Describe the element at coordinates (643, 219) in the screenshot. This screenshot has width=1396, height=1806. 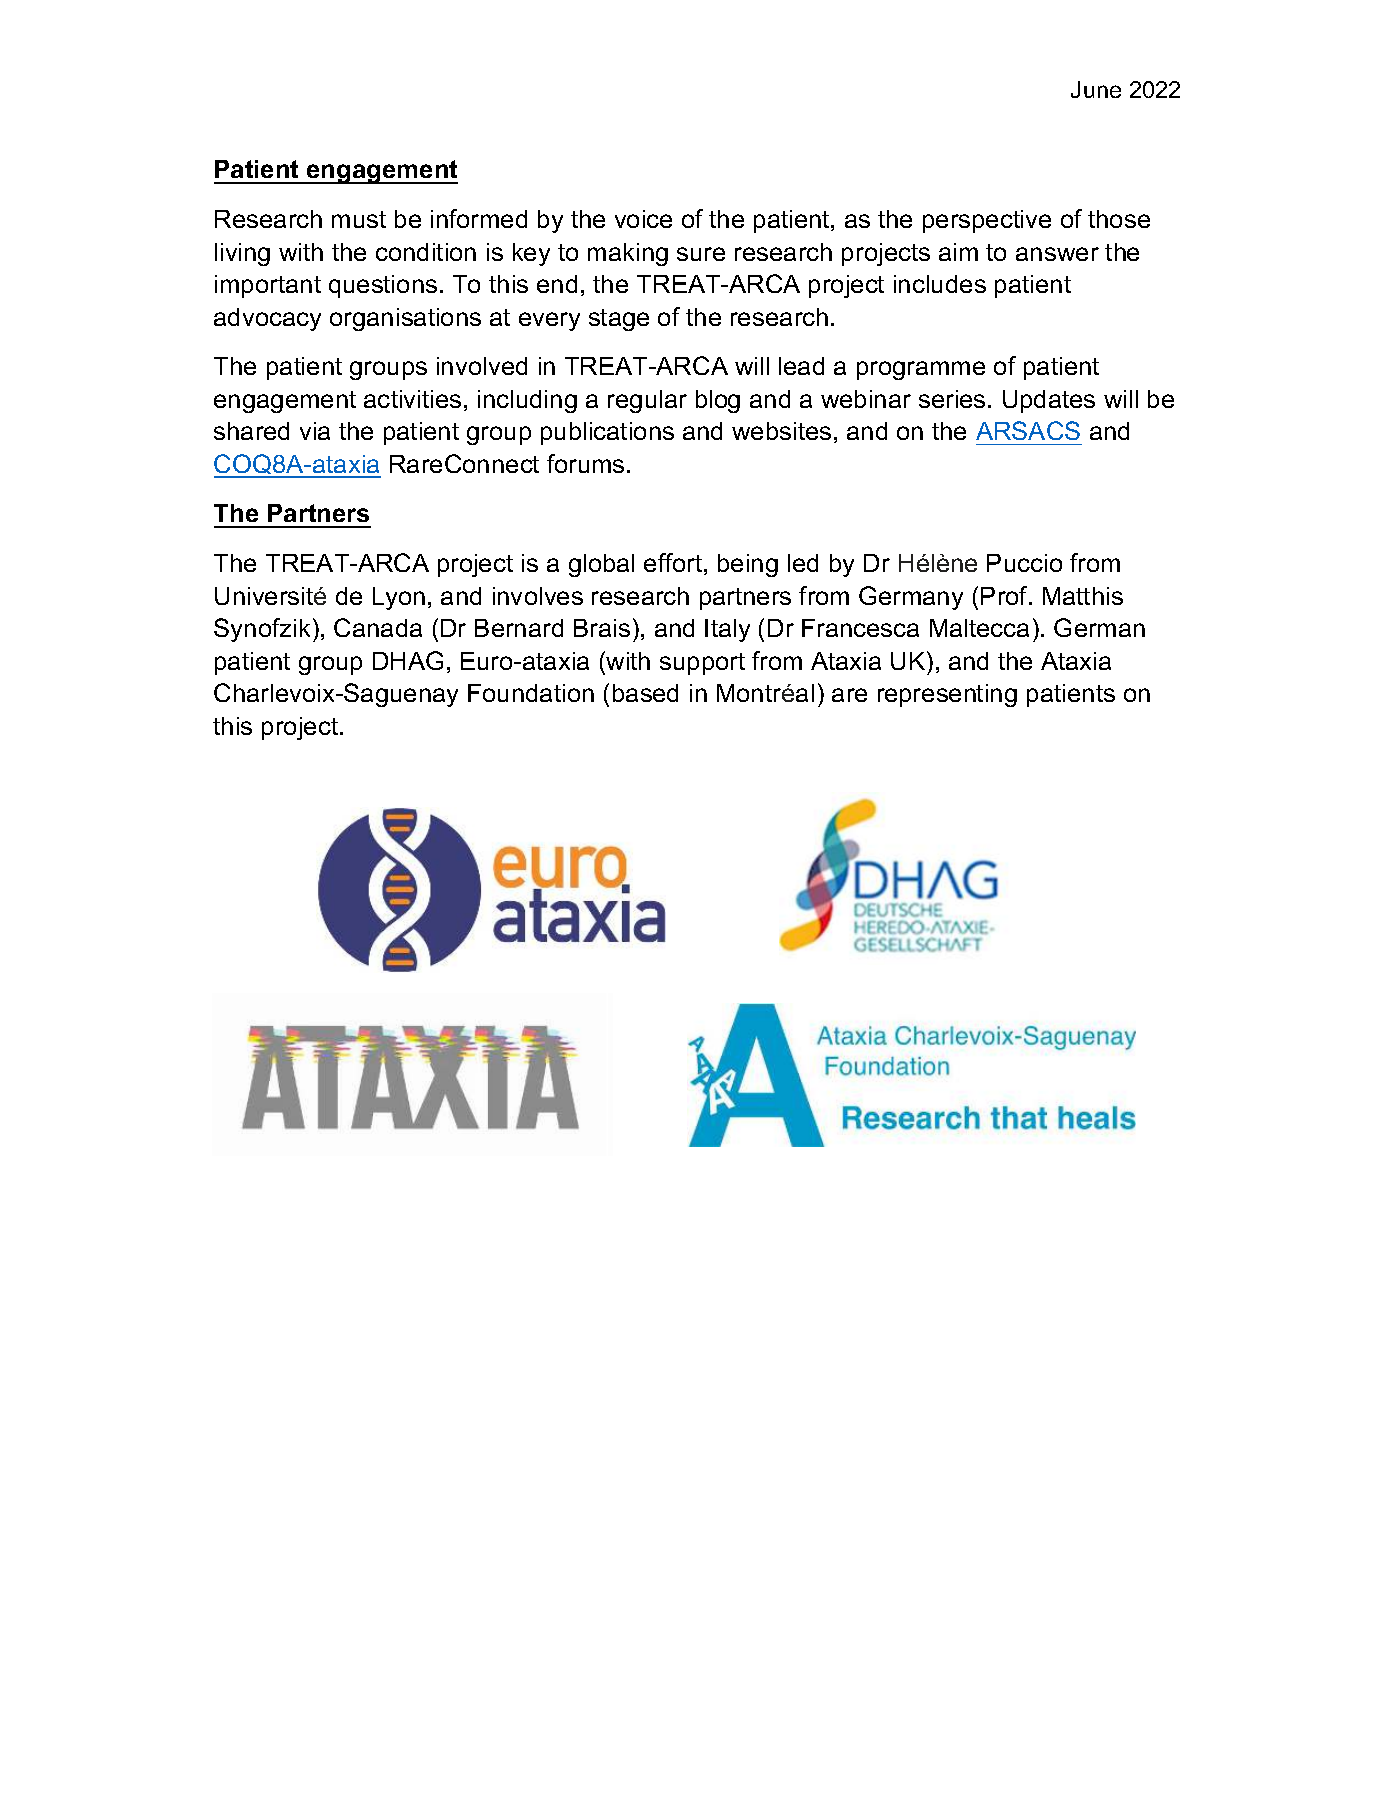
I see `voice` at that location.
